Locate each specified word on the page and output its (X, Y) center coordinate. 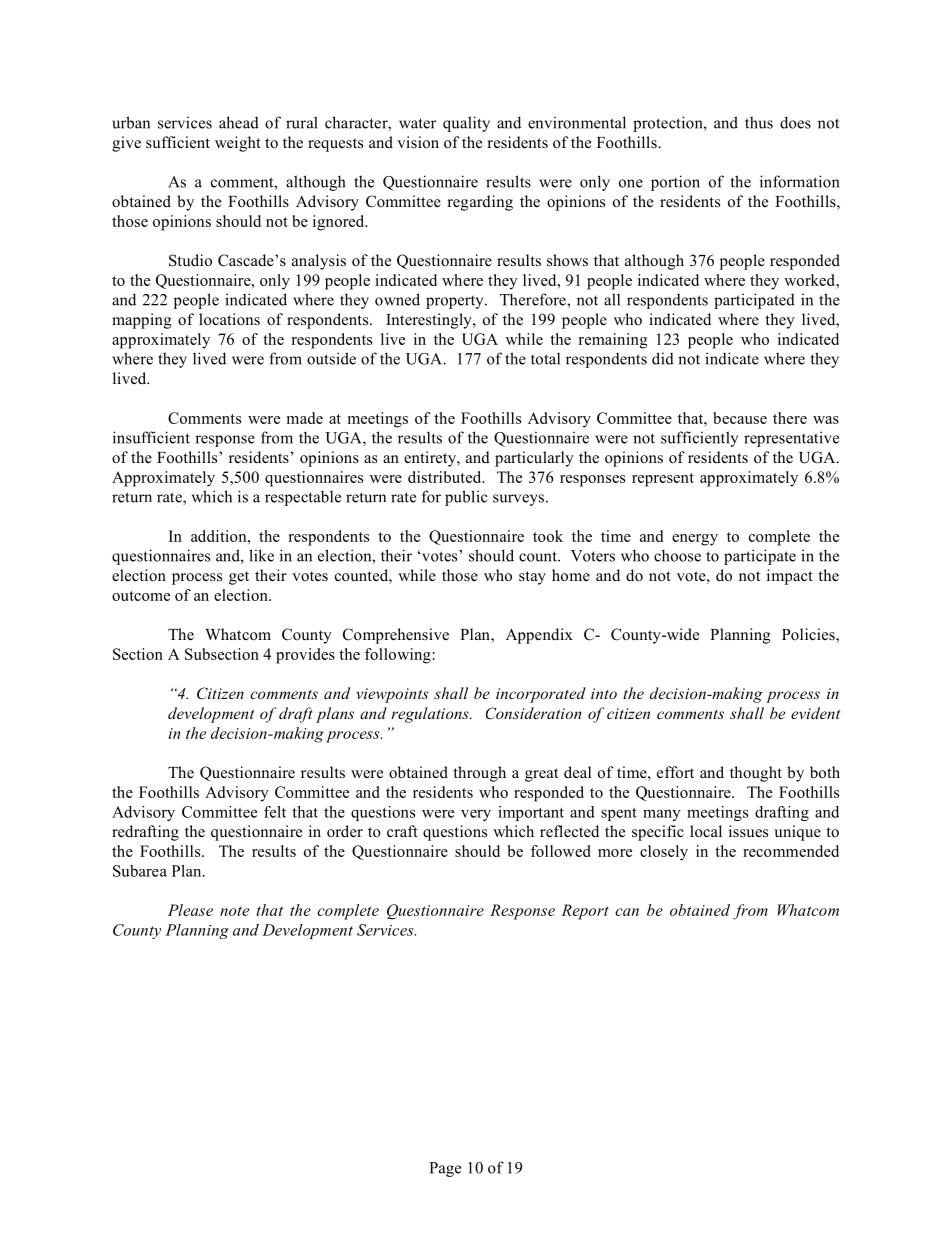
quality (466, 124)
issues (748, 831)
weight (238, 144)
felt (275, 812)
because (740, 418)
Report (585, 912)
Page (445, 1169)
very (476, 815)
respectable (303, 498)
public (466, 498)
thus (759, 122)
